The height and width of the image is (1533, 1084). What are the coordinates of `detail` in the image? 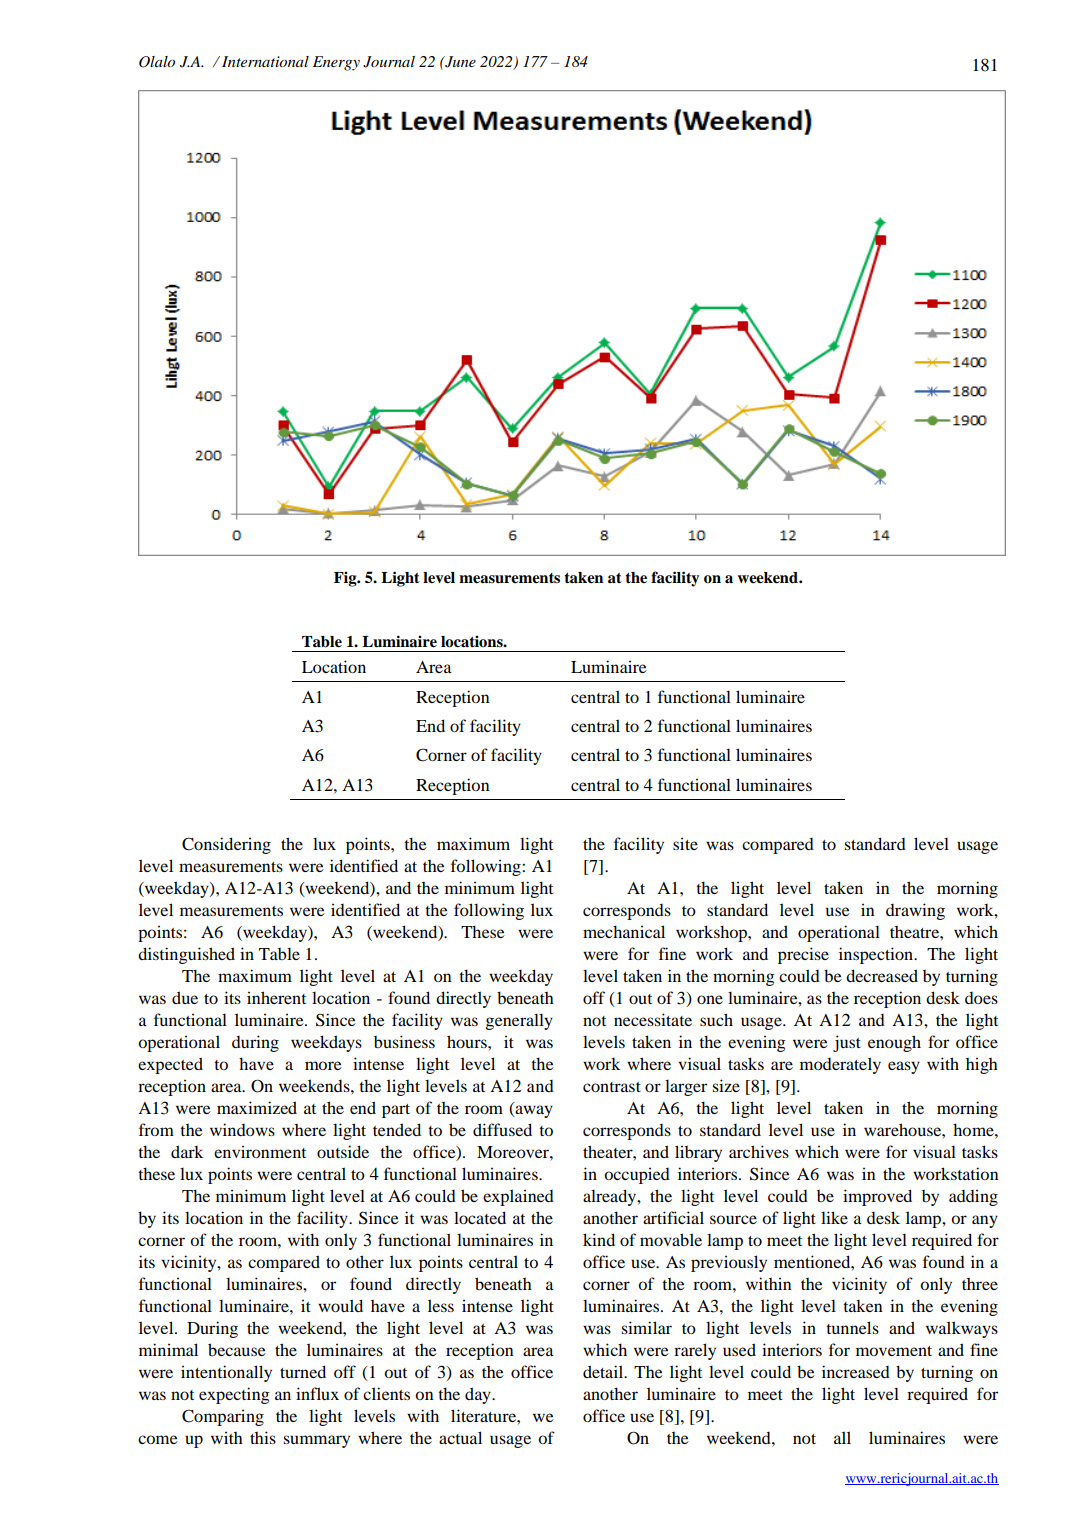 It's located at (604, 1371).
